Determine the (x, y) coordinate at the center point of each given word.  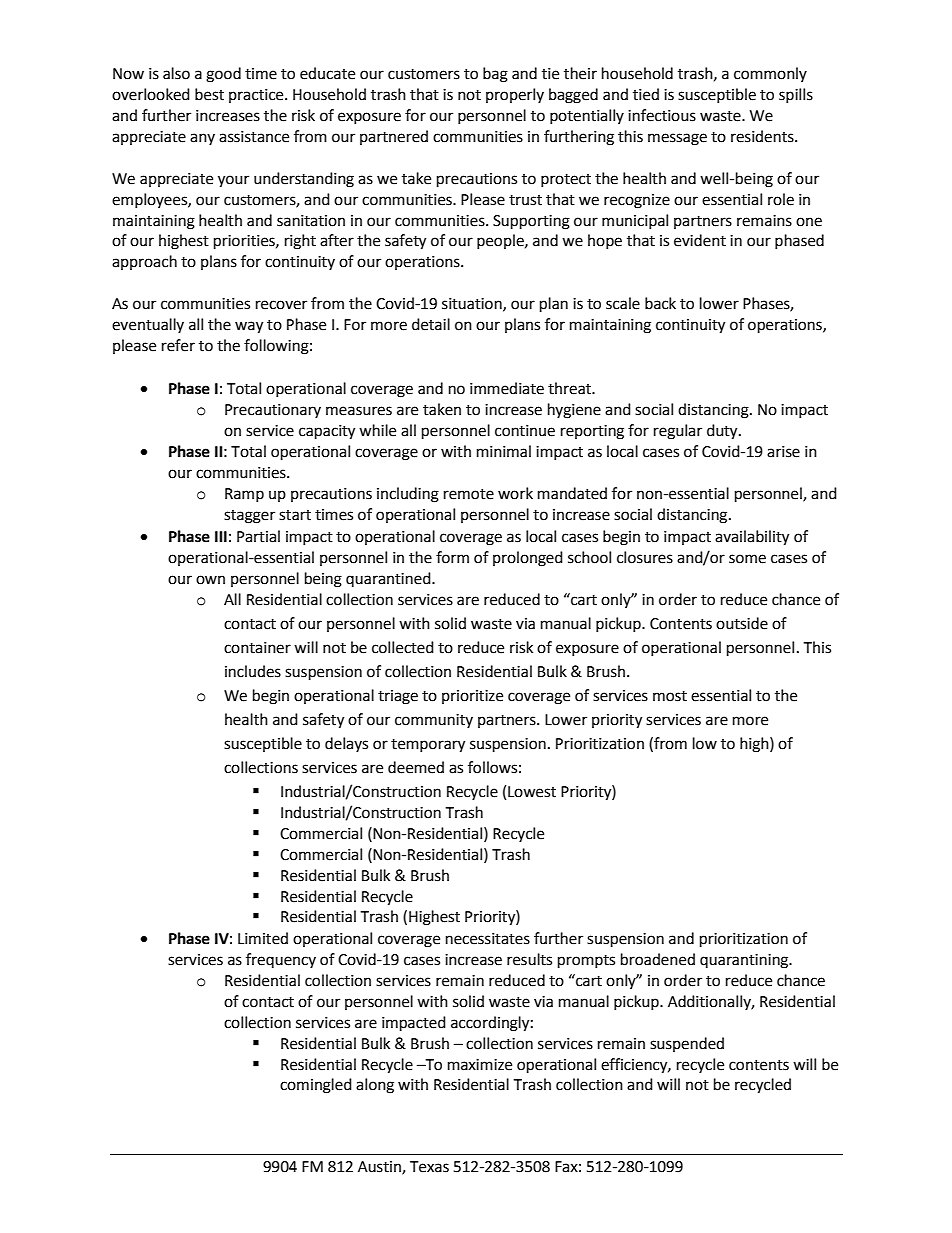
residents (763, 136)
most (670, 696)
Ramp (244, 495)
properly (515, 95)
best (209, 94)
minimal (504, 451)
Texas (429, 1167)
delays (346, 744)
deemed (416, 767)
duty (723, 432)
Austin (380, 1168)
